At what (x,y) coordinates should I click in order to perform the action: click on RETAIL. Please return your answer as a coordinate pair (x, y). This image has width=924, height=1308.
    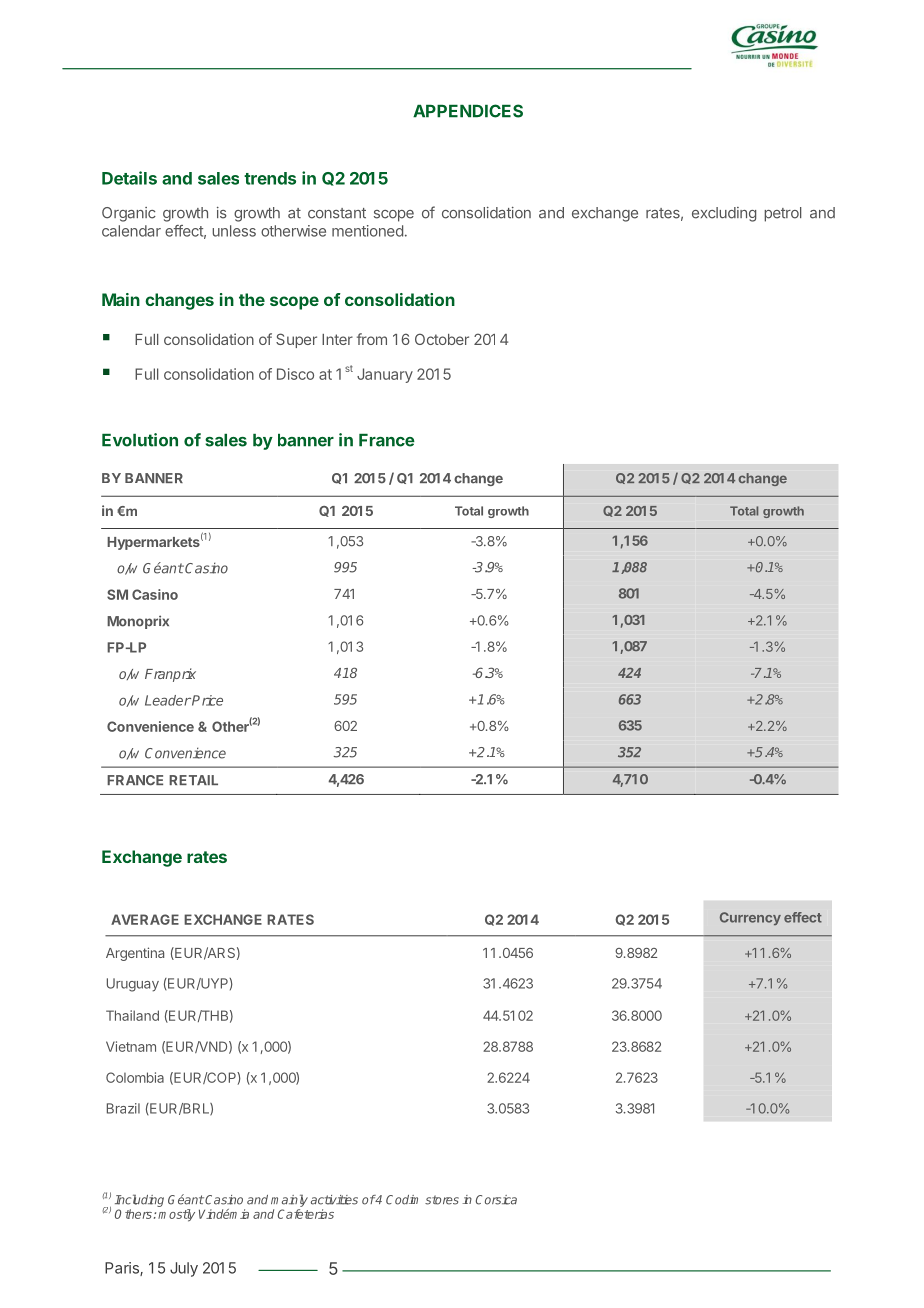
    Looking at the image, I should click on (193, 780).
